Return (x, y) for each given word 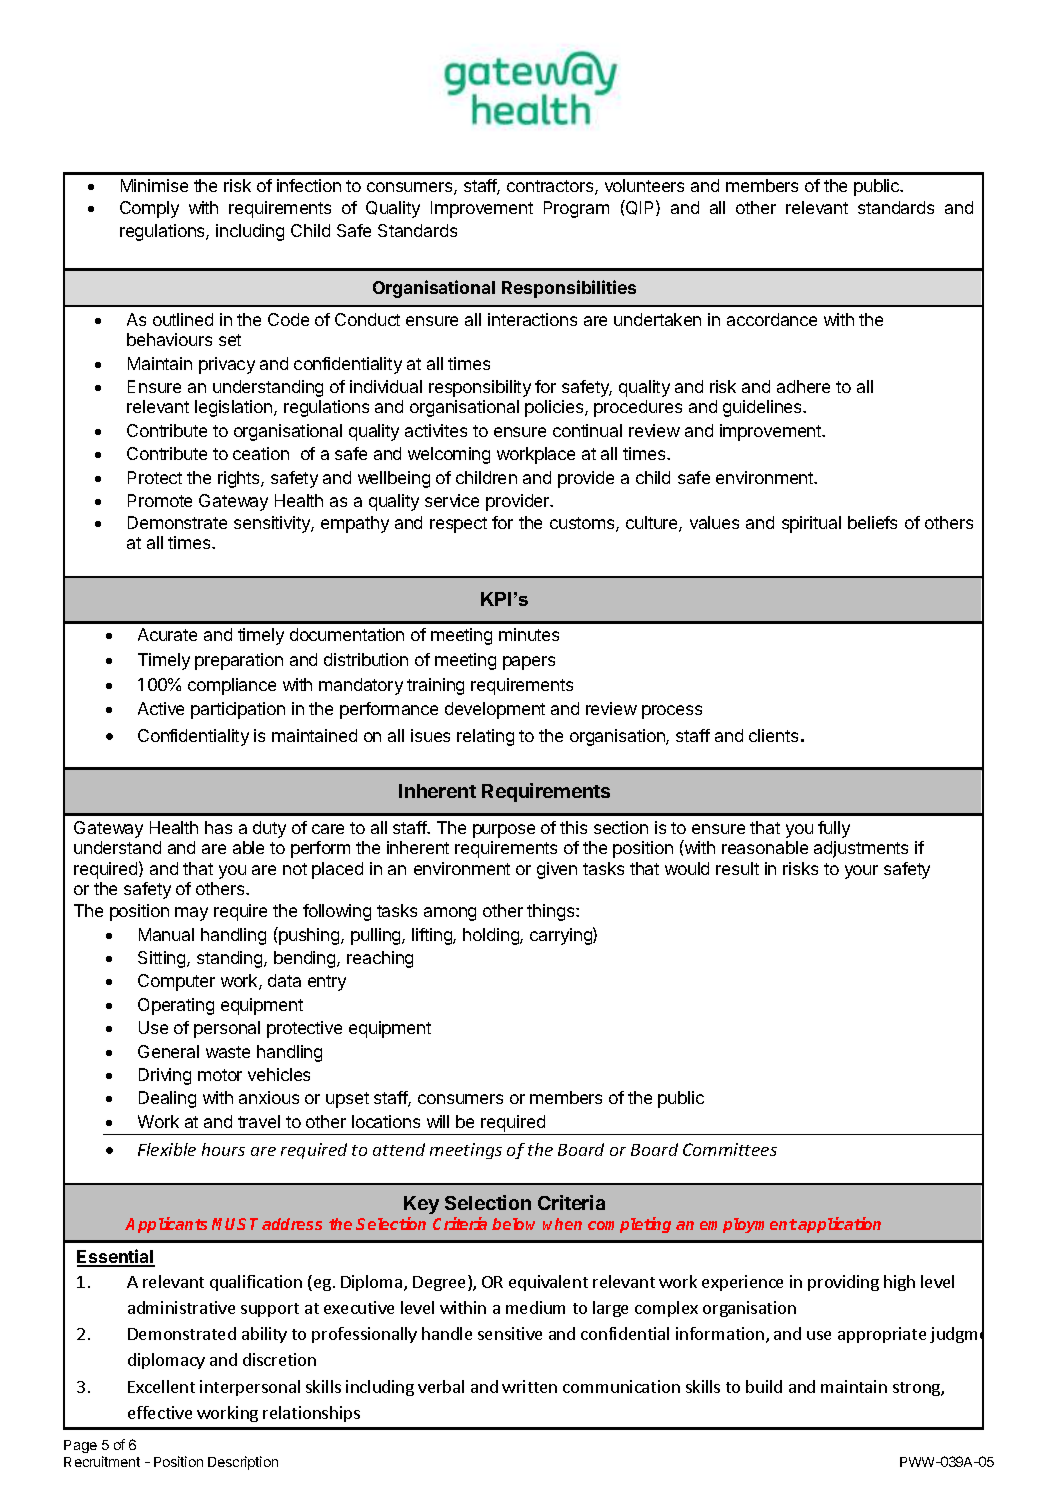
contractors (551, 187)
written (529, 1386)
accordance (772, 319)
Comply (149, 209)
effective (160, 1412)
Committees (730, 1149)
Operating (176, 1006)
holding (492, 936)
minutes (529, 634)
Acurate (167, 634)
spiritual (811, 524)
